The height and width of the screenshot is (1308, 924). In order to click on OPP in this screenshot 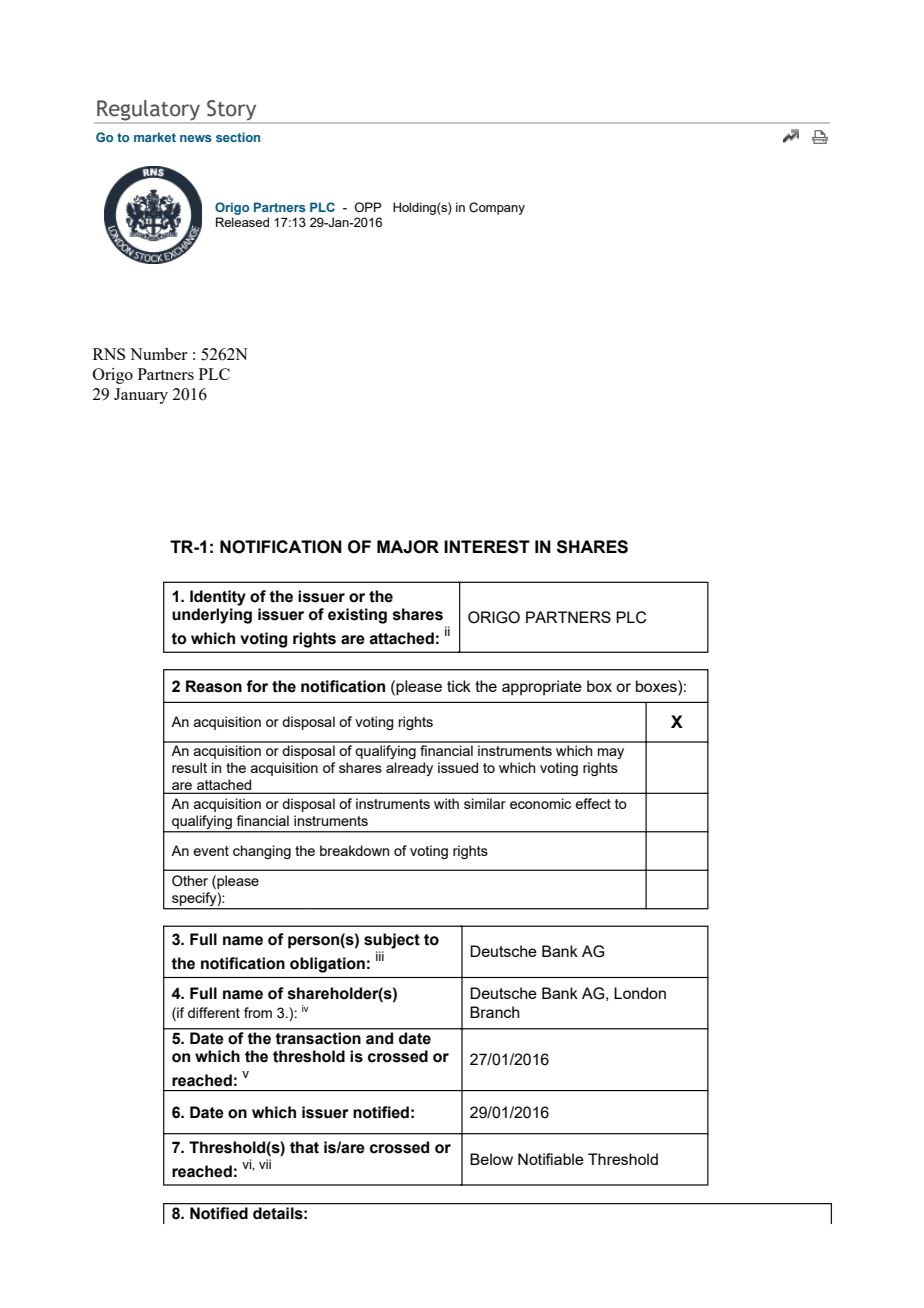, I will do `click(368, 207)`.
